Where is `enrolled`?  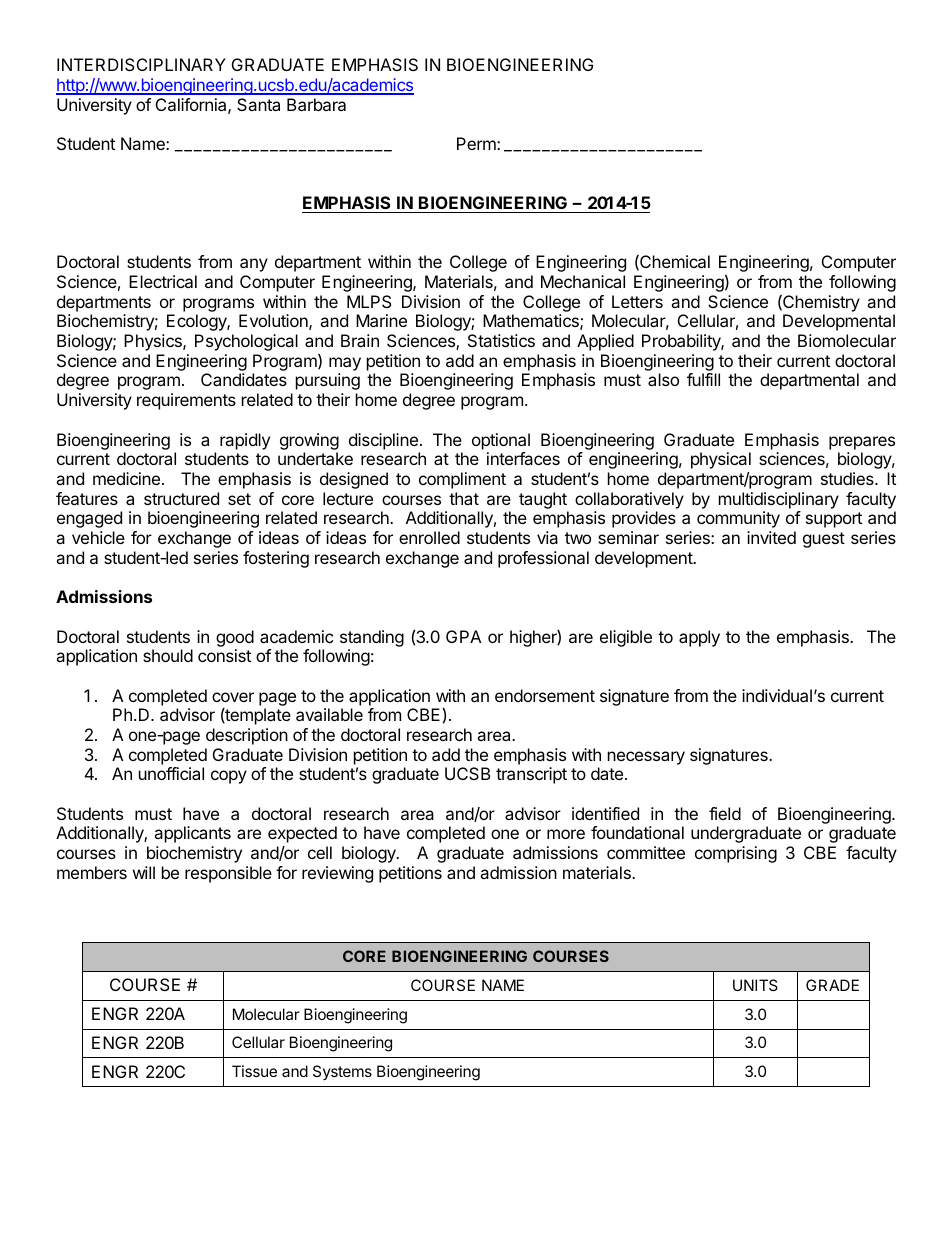
enrolled is located at coordinates (429, 537).
